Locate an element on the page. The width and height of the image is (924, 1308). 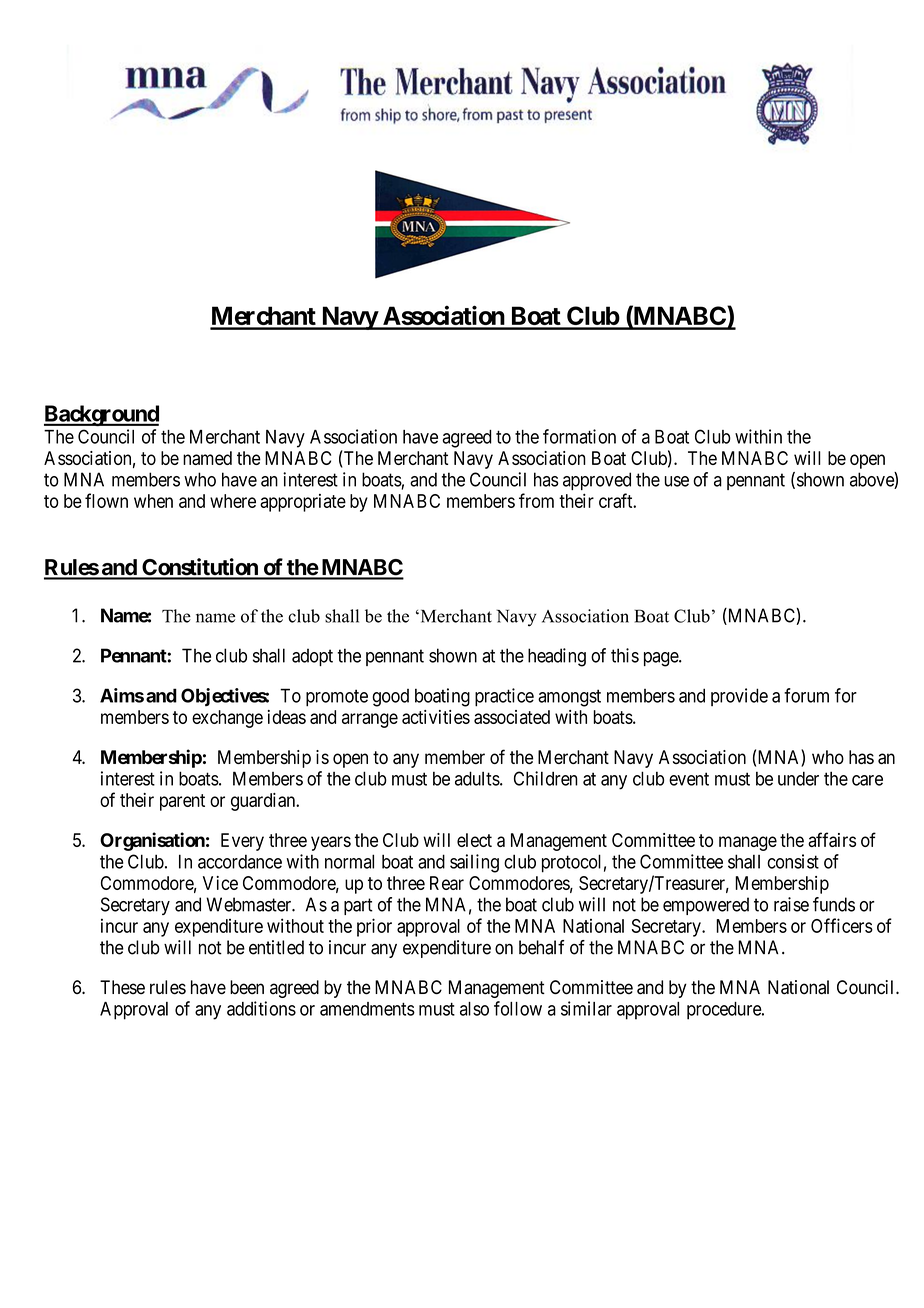
accordance is located at coordinates (240, 862).
